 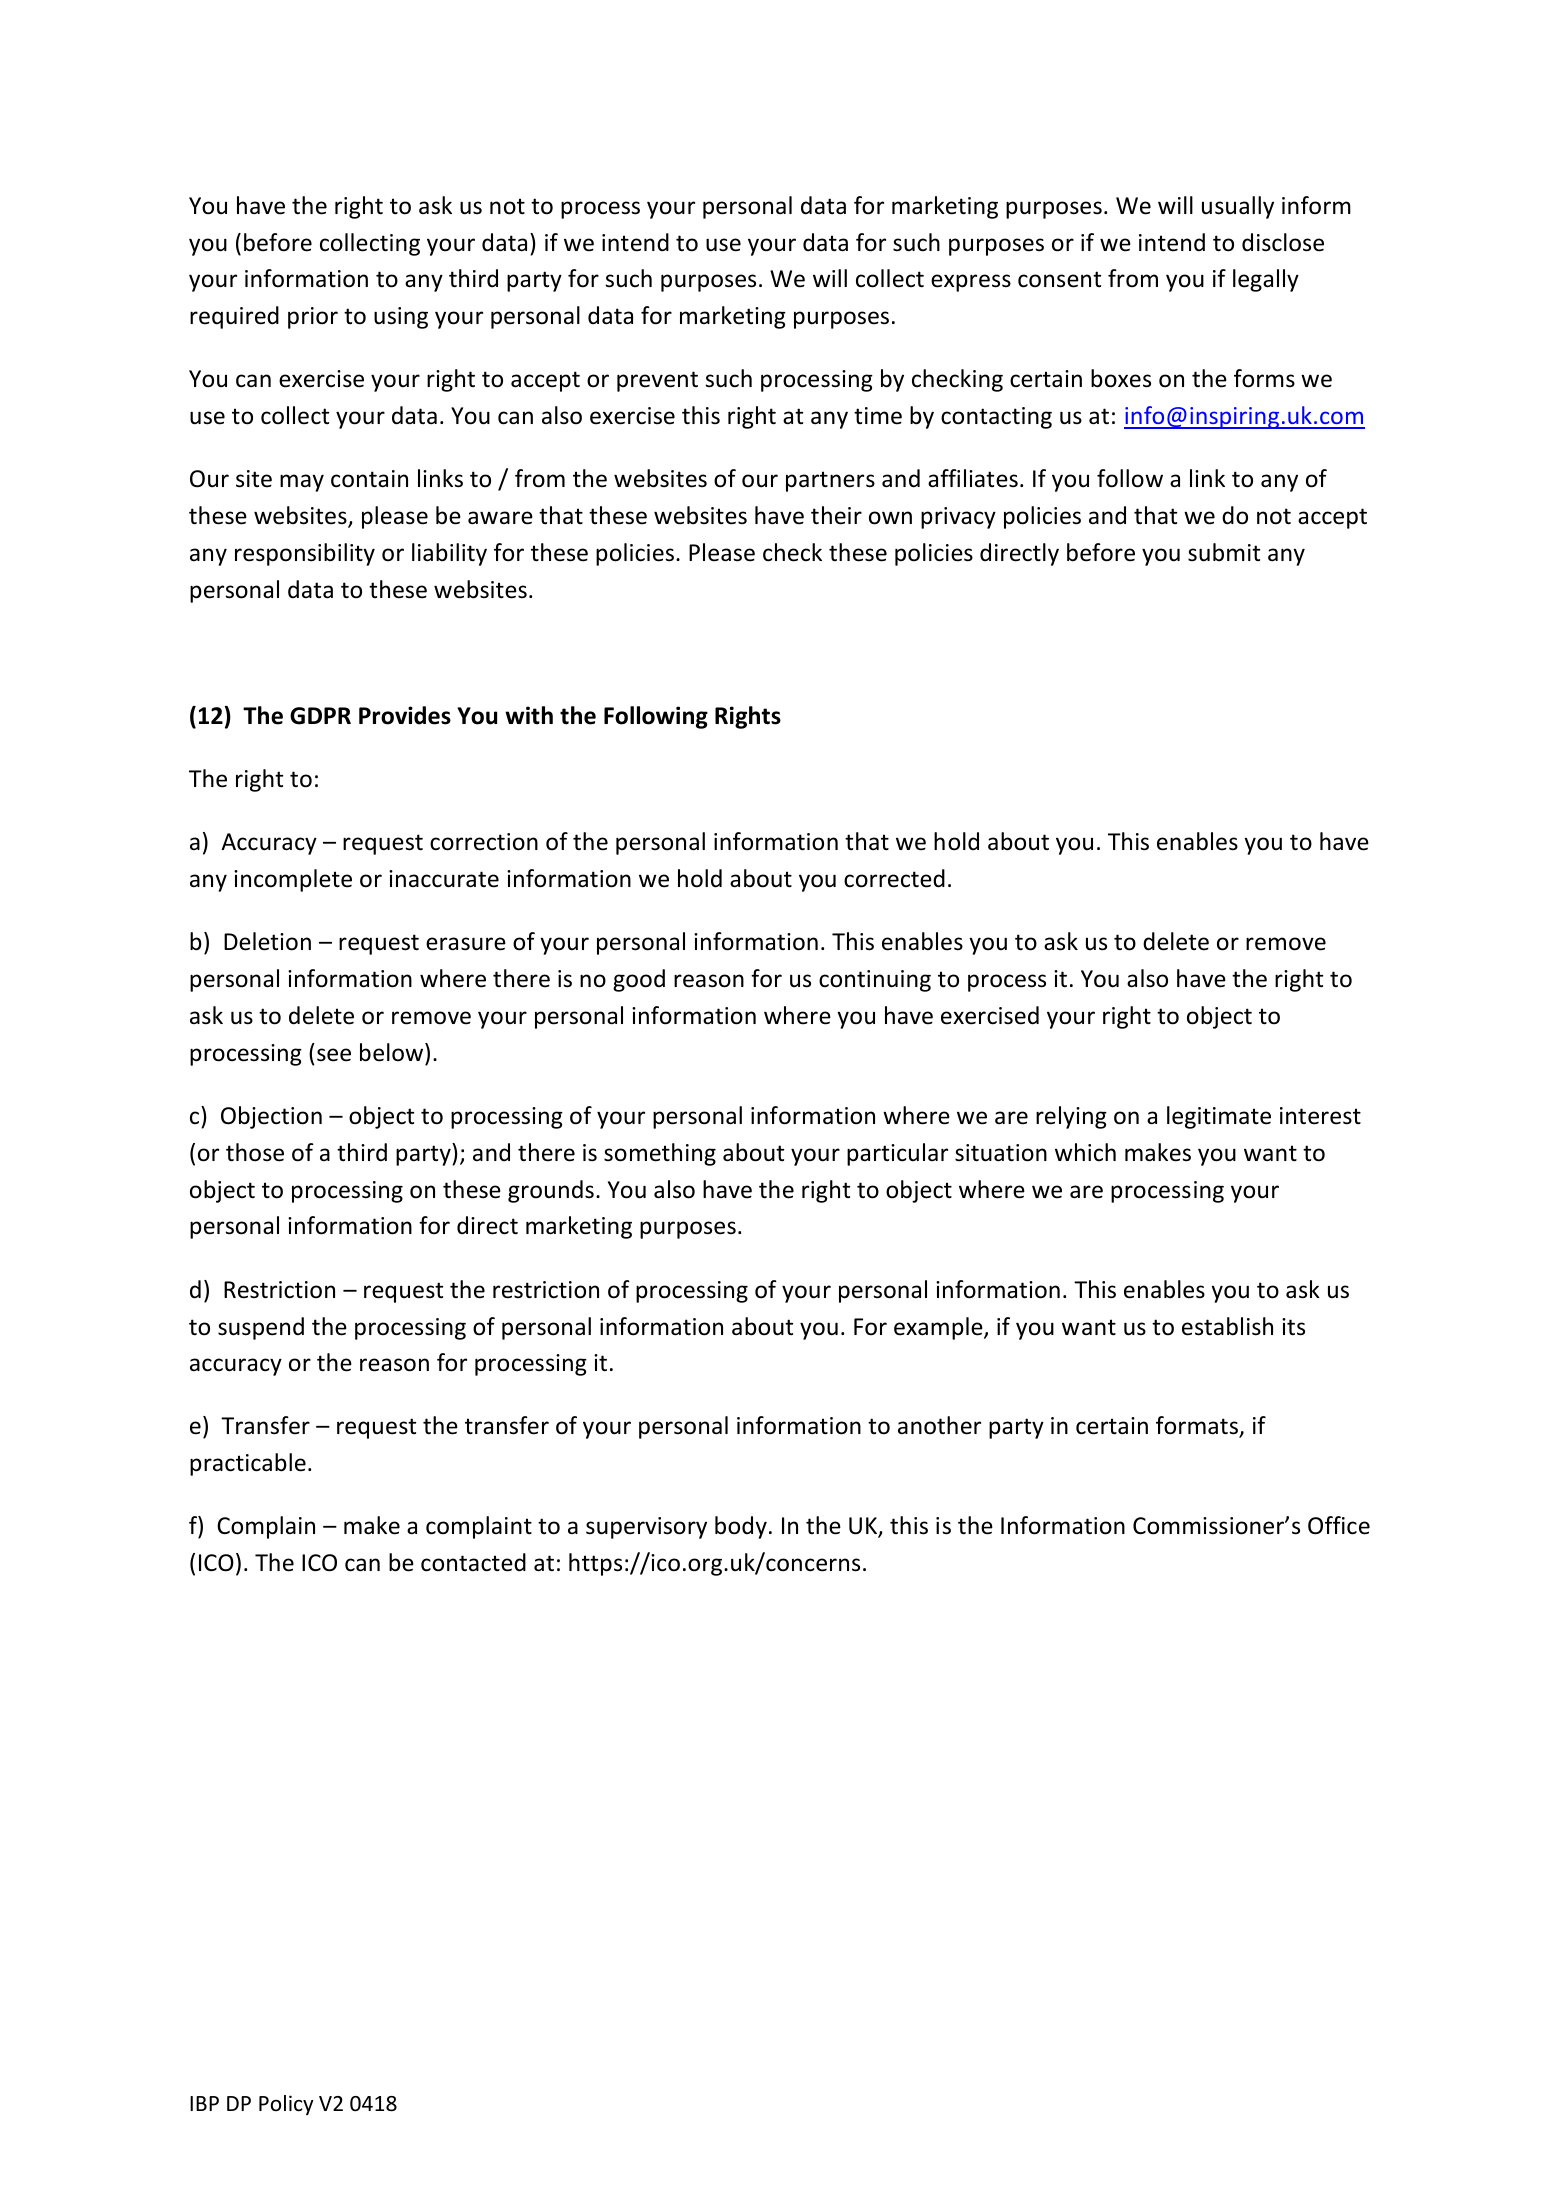 I want to click on legally, so click(x=1266, y=280).
